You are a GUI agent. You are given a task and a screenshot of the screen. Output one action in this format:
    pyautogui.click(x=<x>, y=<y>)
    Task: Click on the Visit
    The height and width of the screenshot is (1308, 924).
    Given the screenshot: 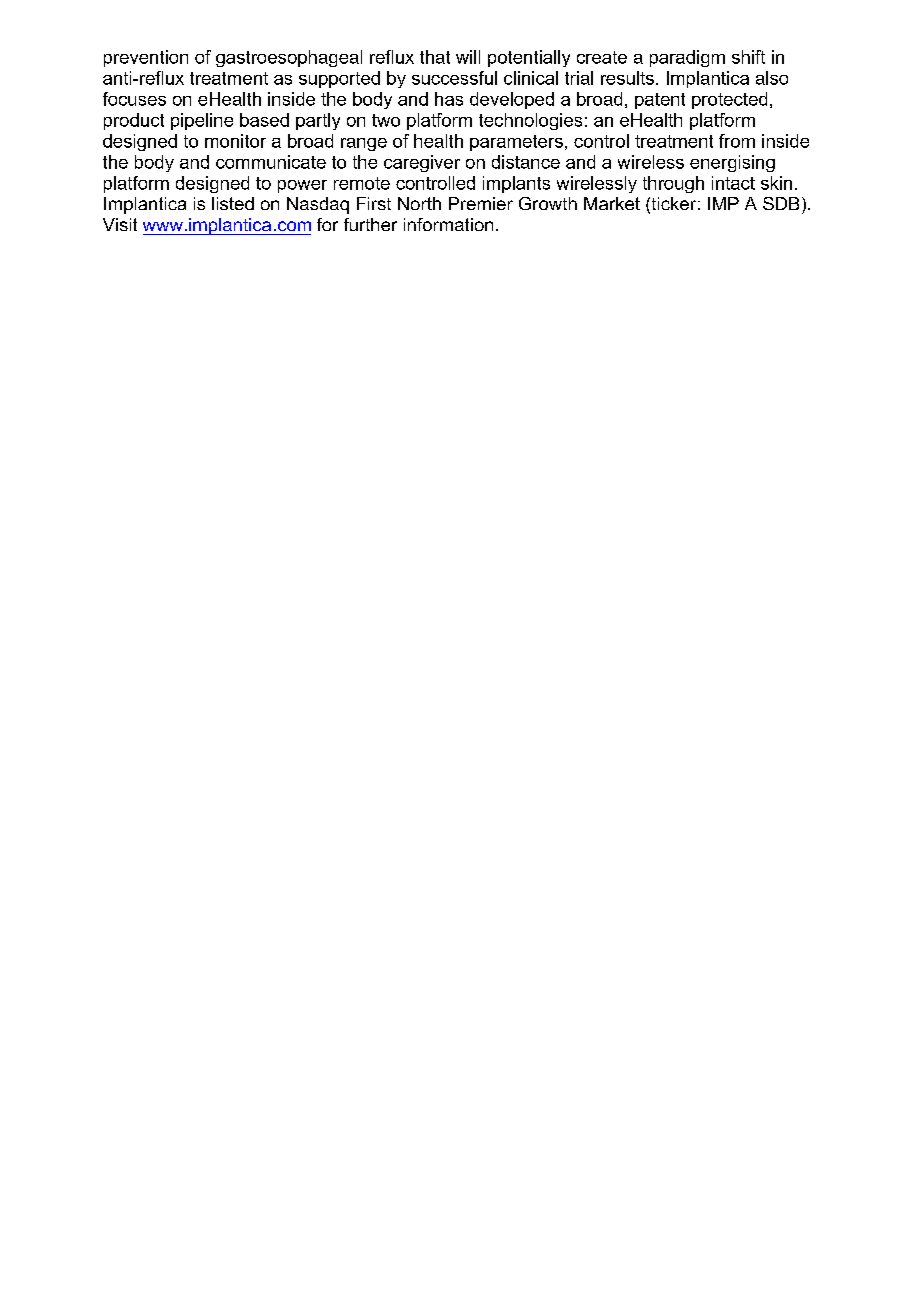 What is the action you would take?
    pyautogui.click(x=120, y=224)
